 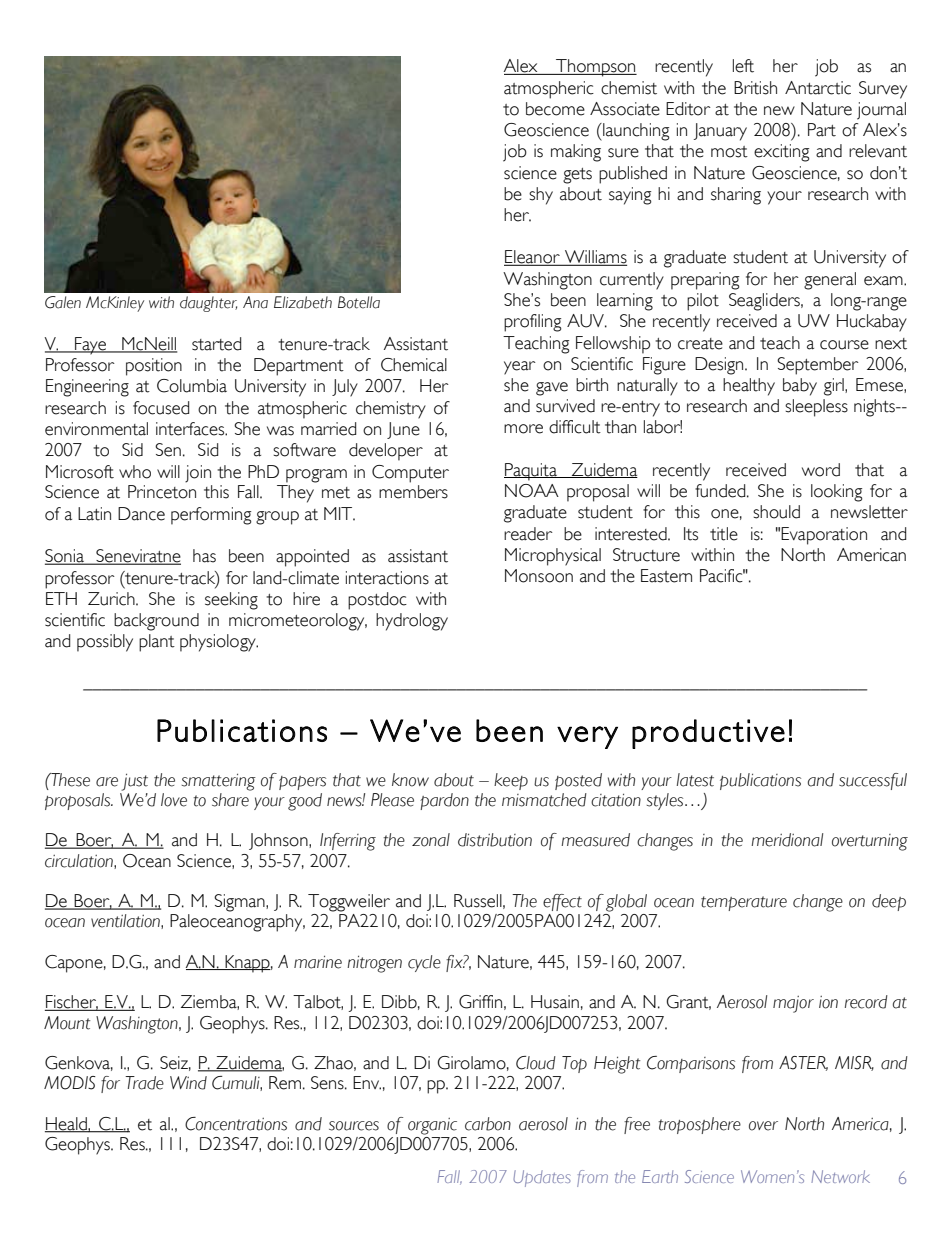 What do you see at coordinates (412, 622) in the screenshot?
I see `hydrology` at bounding box center [412, 622].
